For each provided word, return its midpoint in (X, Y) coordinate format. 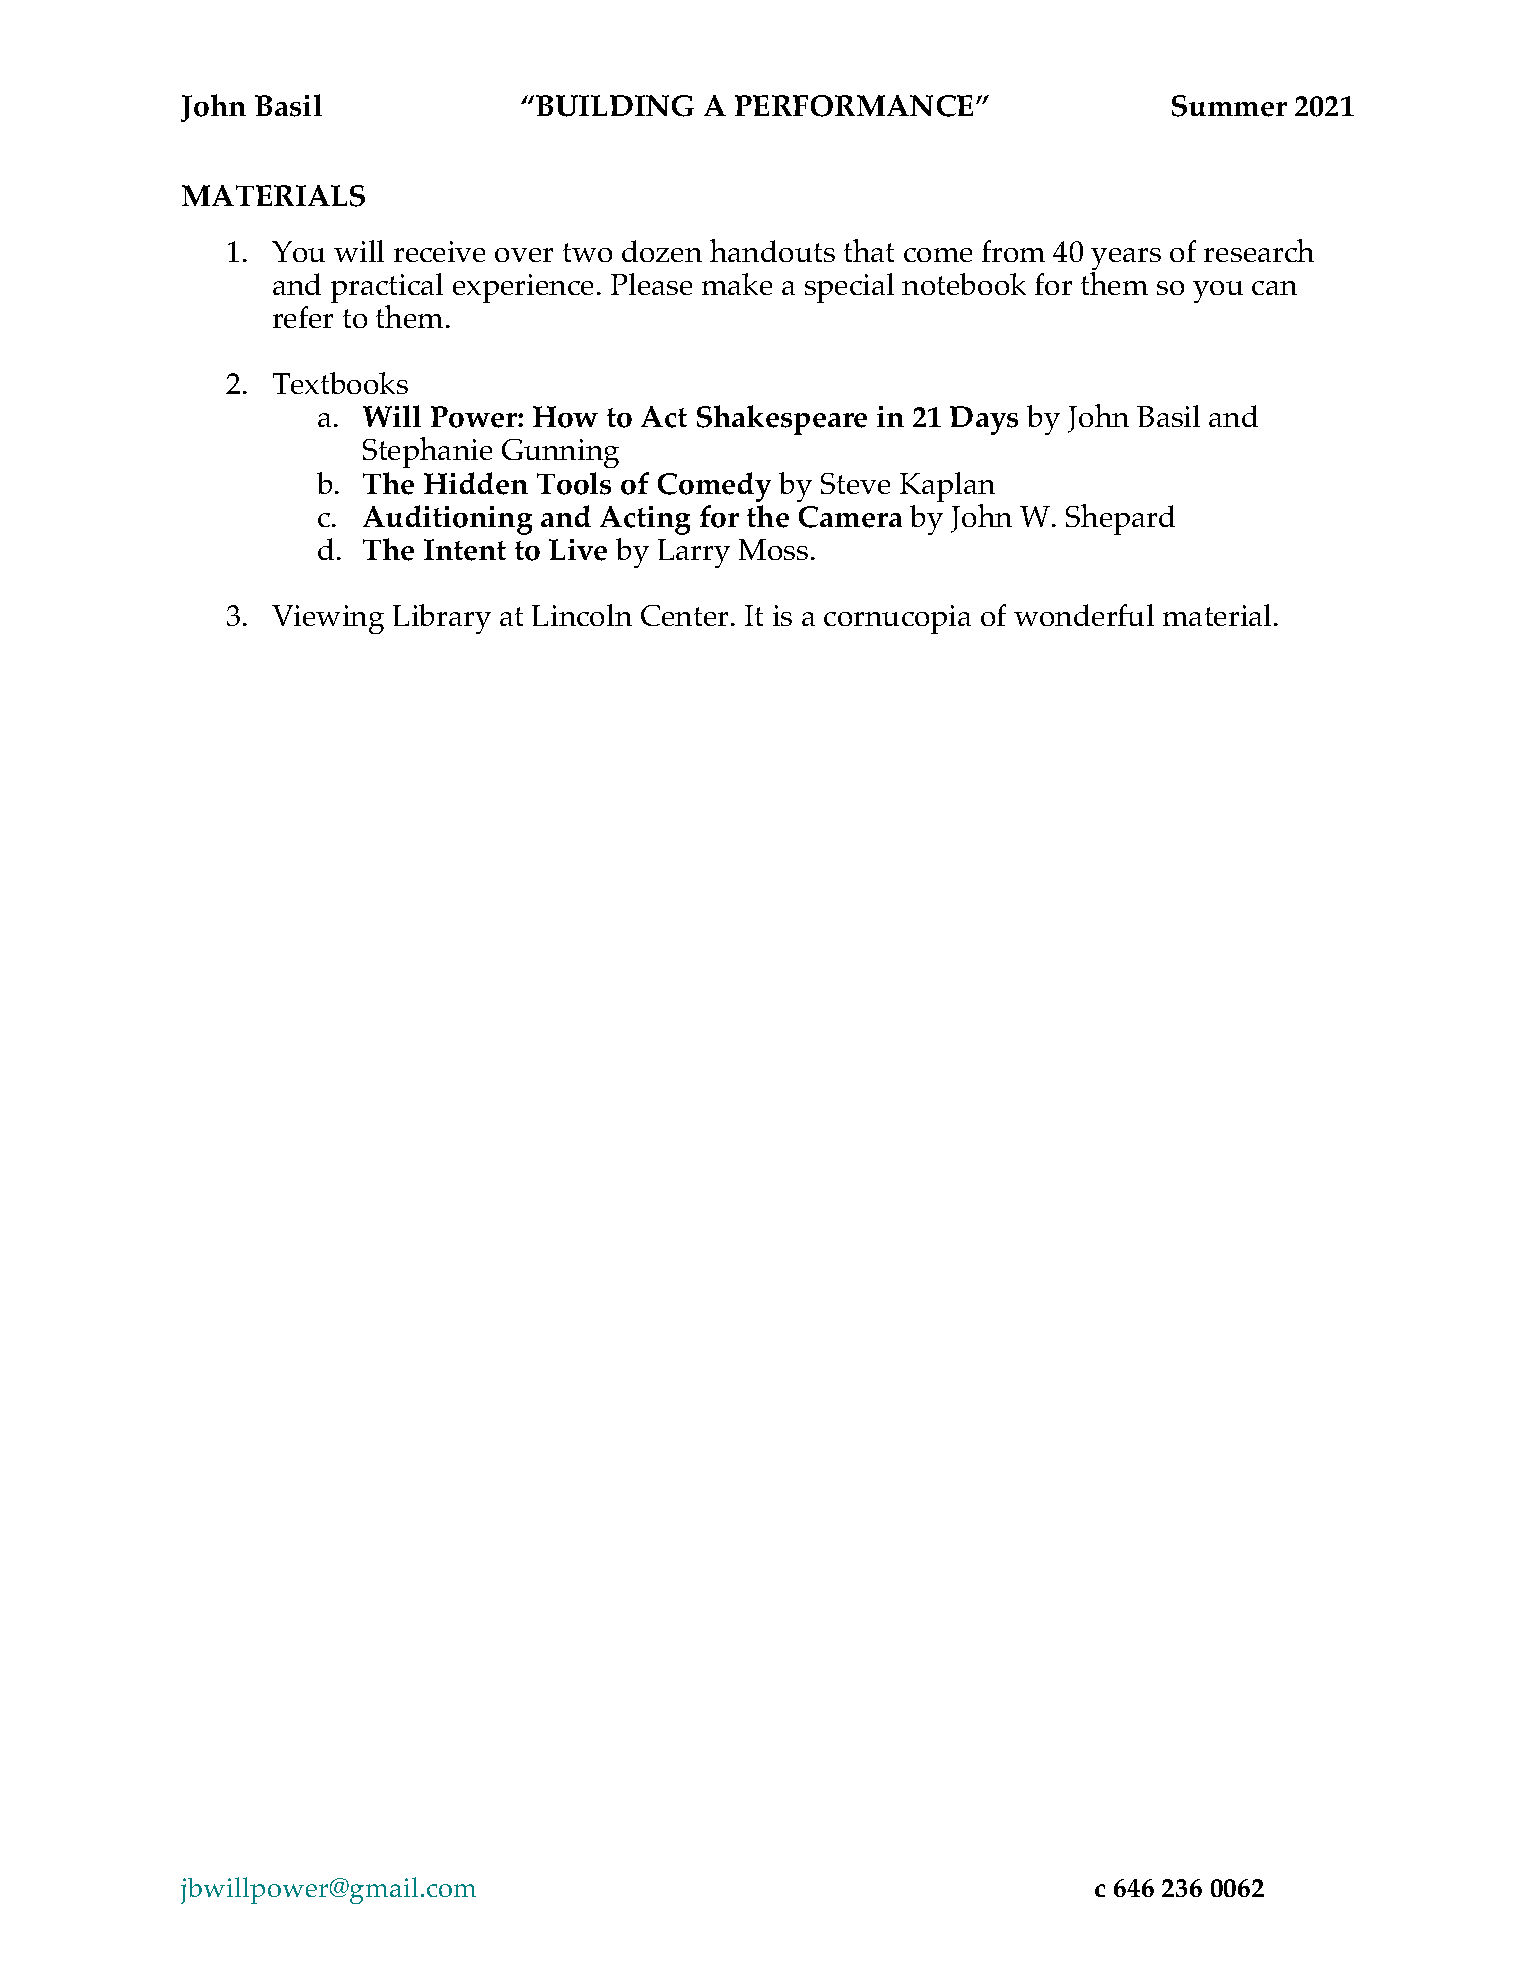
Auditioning (447, 520)
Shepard (1120, 519)
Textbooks (340, 383)
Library (442, 619)
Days (984, 420)
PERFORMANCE (854, 106)
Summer (1229, 106)
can (1274, 288)
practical (387, 289)
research (1259, 250)
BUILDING (615, 106)
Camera (850, 517)
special (849, 288)
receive (439, 251)
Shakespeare (782, 420)
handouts (772, 250)
